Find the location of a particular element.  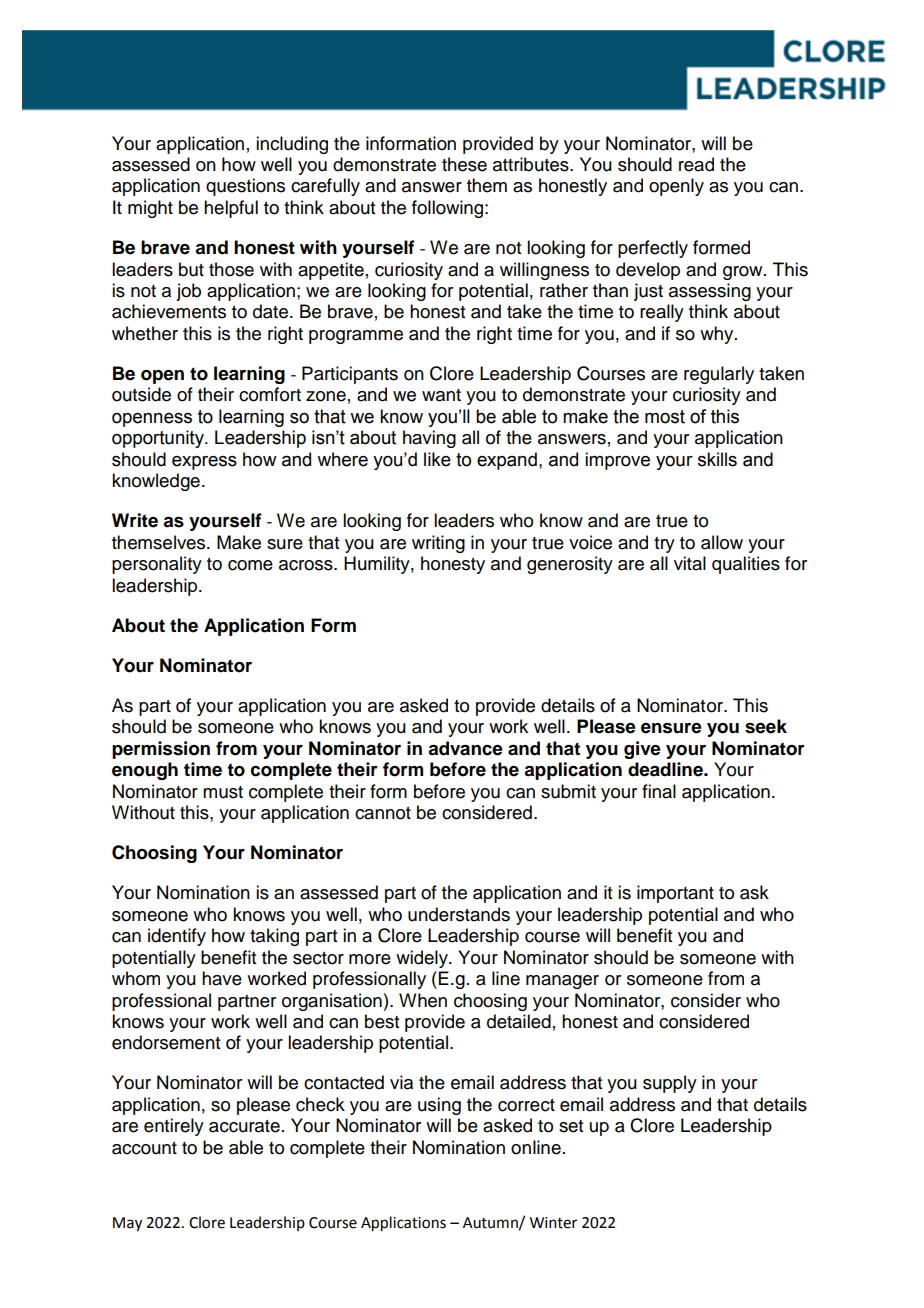

read is located at coordinates (696, 164).
